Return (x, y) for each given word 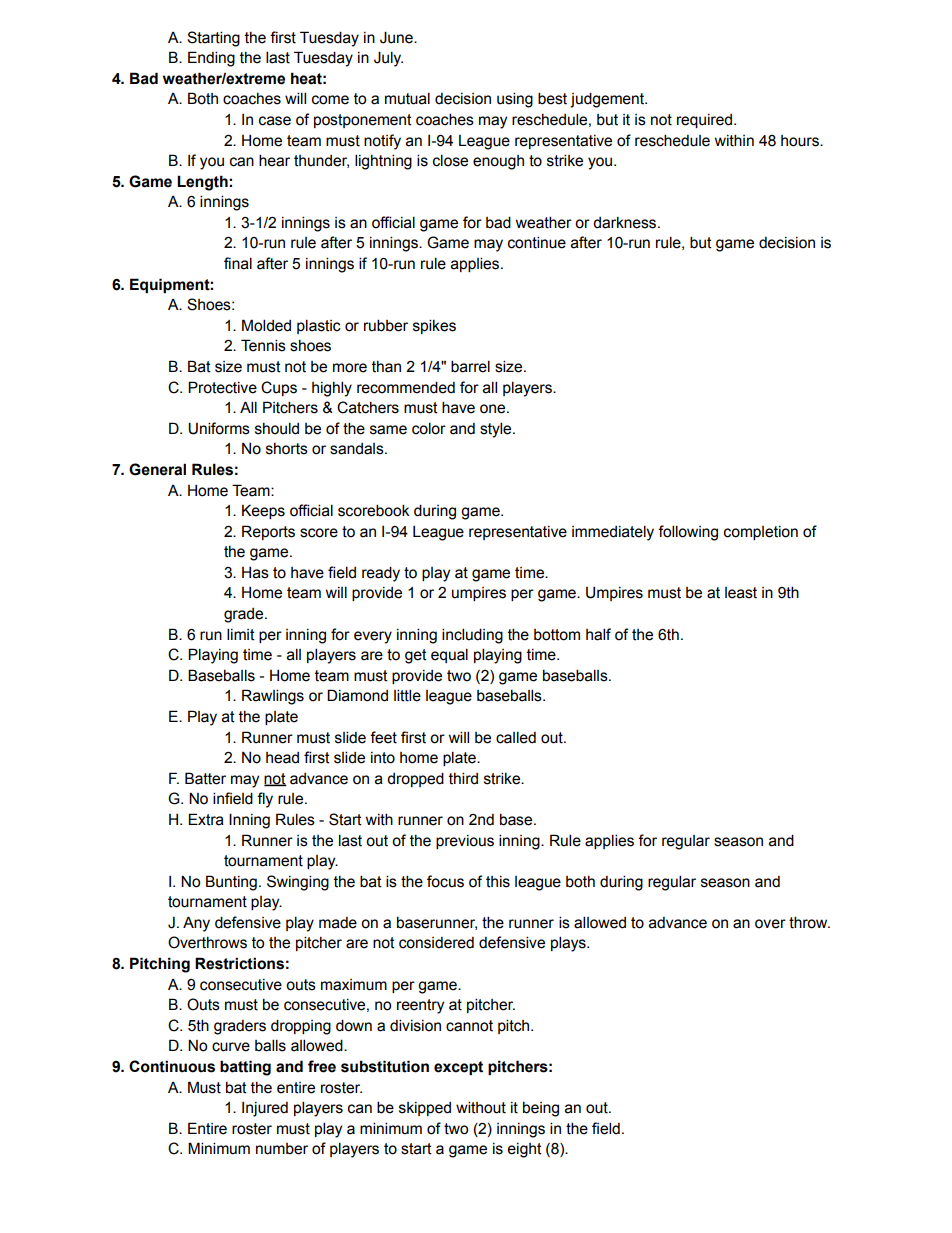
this (498, 882)
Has (255, 572)
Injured (265, 1109)
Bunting (231, 883)
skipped (425, 1109)
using (515, 100)
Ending (211, 59)
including (472, 636)
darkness (626, 223)
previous (465, 842)
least (741, 593)
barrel (470, 366)
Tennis (263, 345)
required (704, 121)
